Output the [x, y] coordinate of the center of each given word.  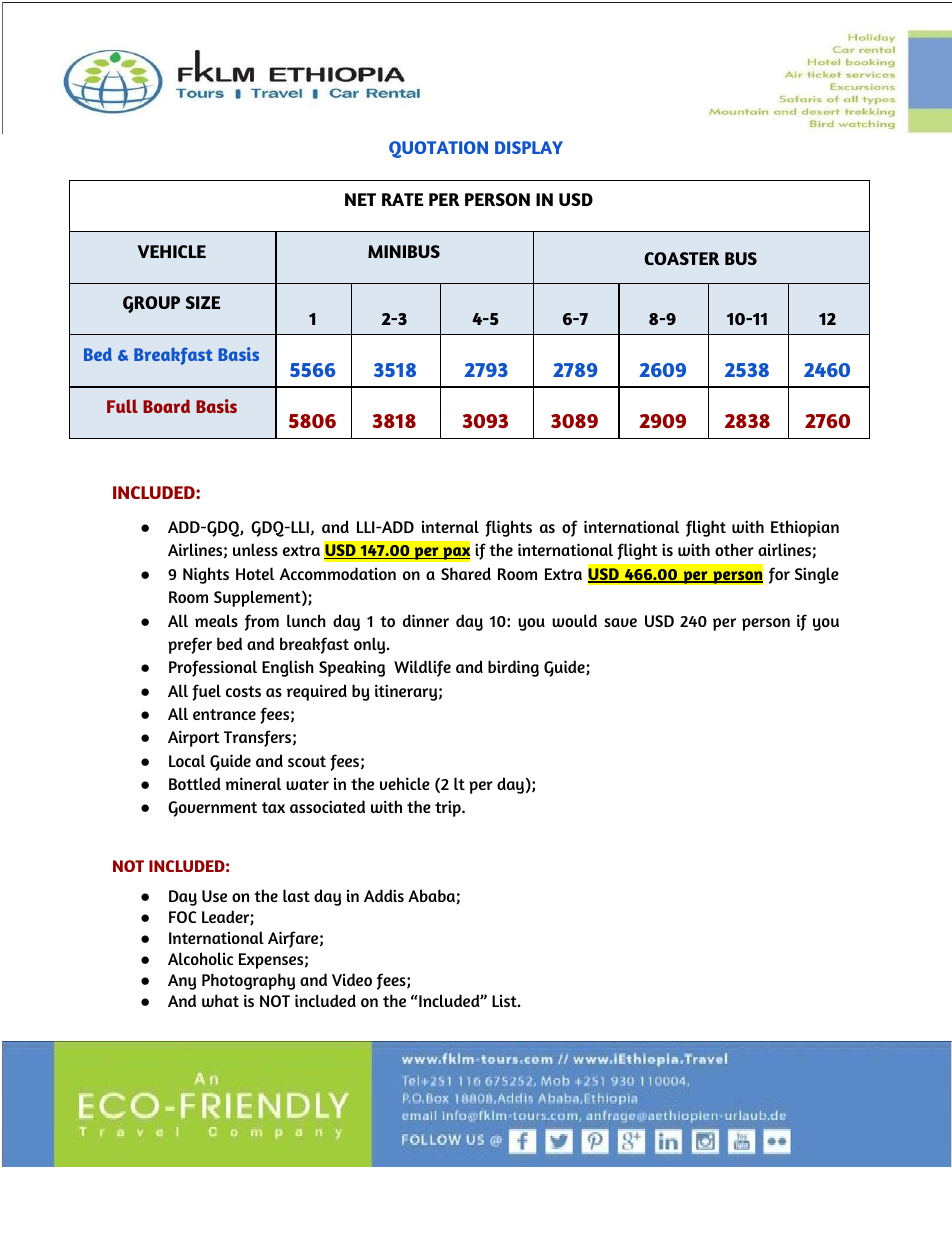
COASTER [681, 258]
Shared [466, 573]
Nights [206, 575]
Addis [384, 895]
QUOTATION [438, 149]
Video [352, 979]
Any [182, 982]
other [734, 549]
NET [360, 199]
